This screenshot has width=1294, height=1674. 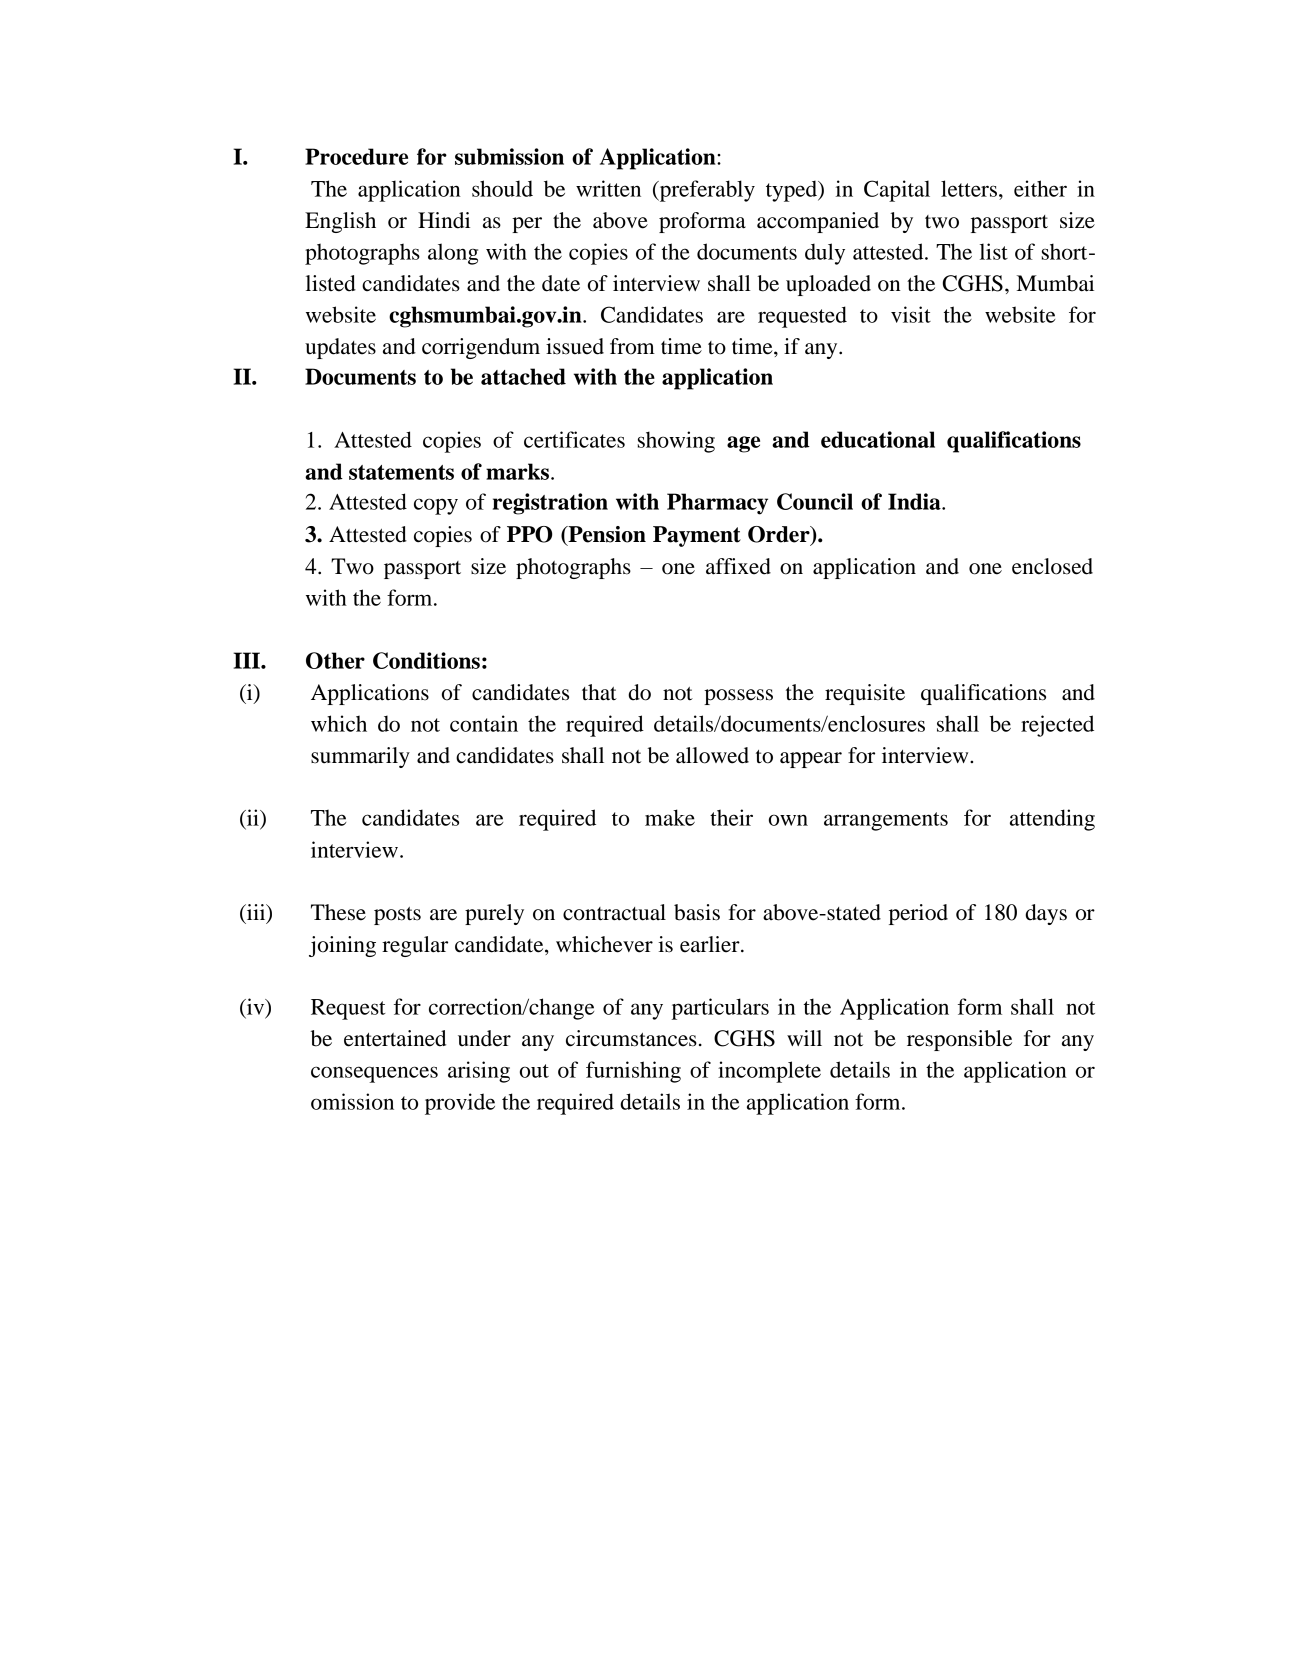 I want to click on educational, so click(x=878, y=439).
